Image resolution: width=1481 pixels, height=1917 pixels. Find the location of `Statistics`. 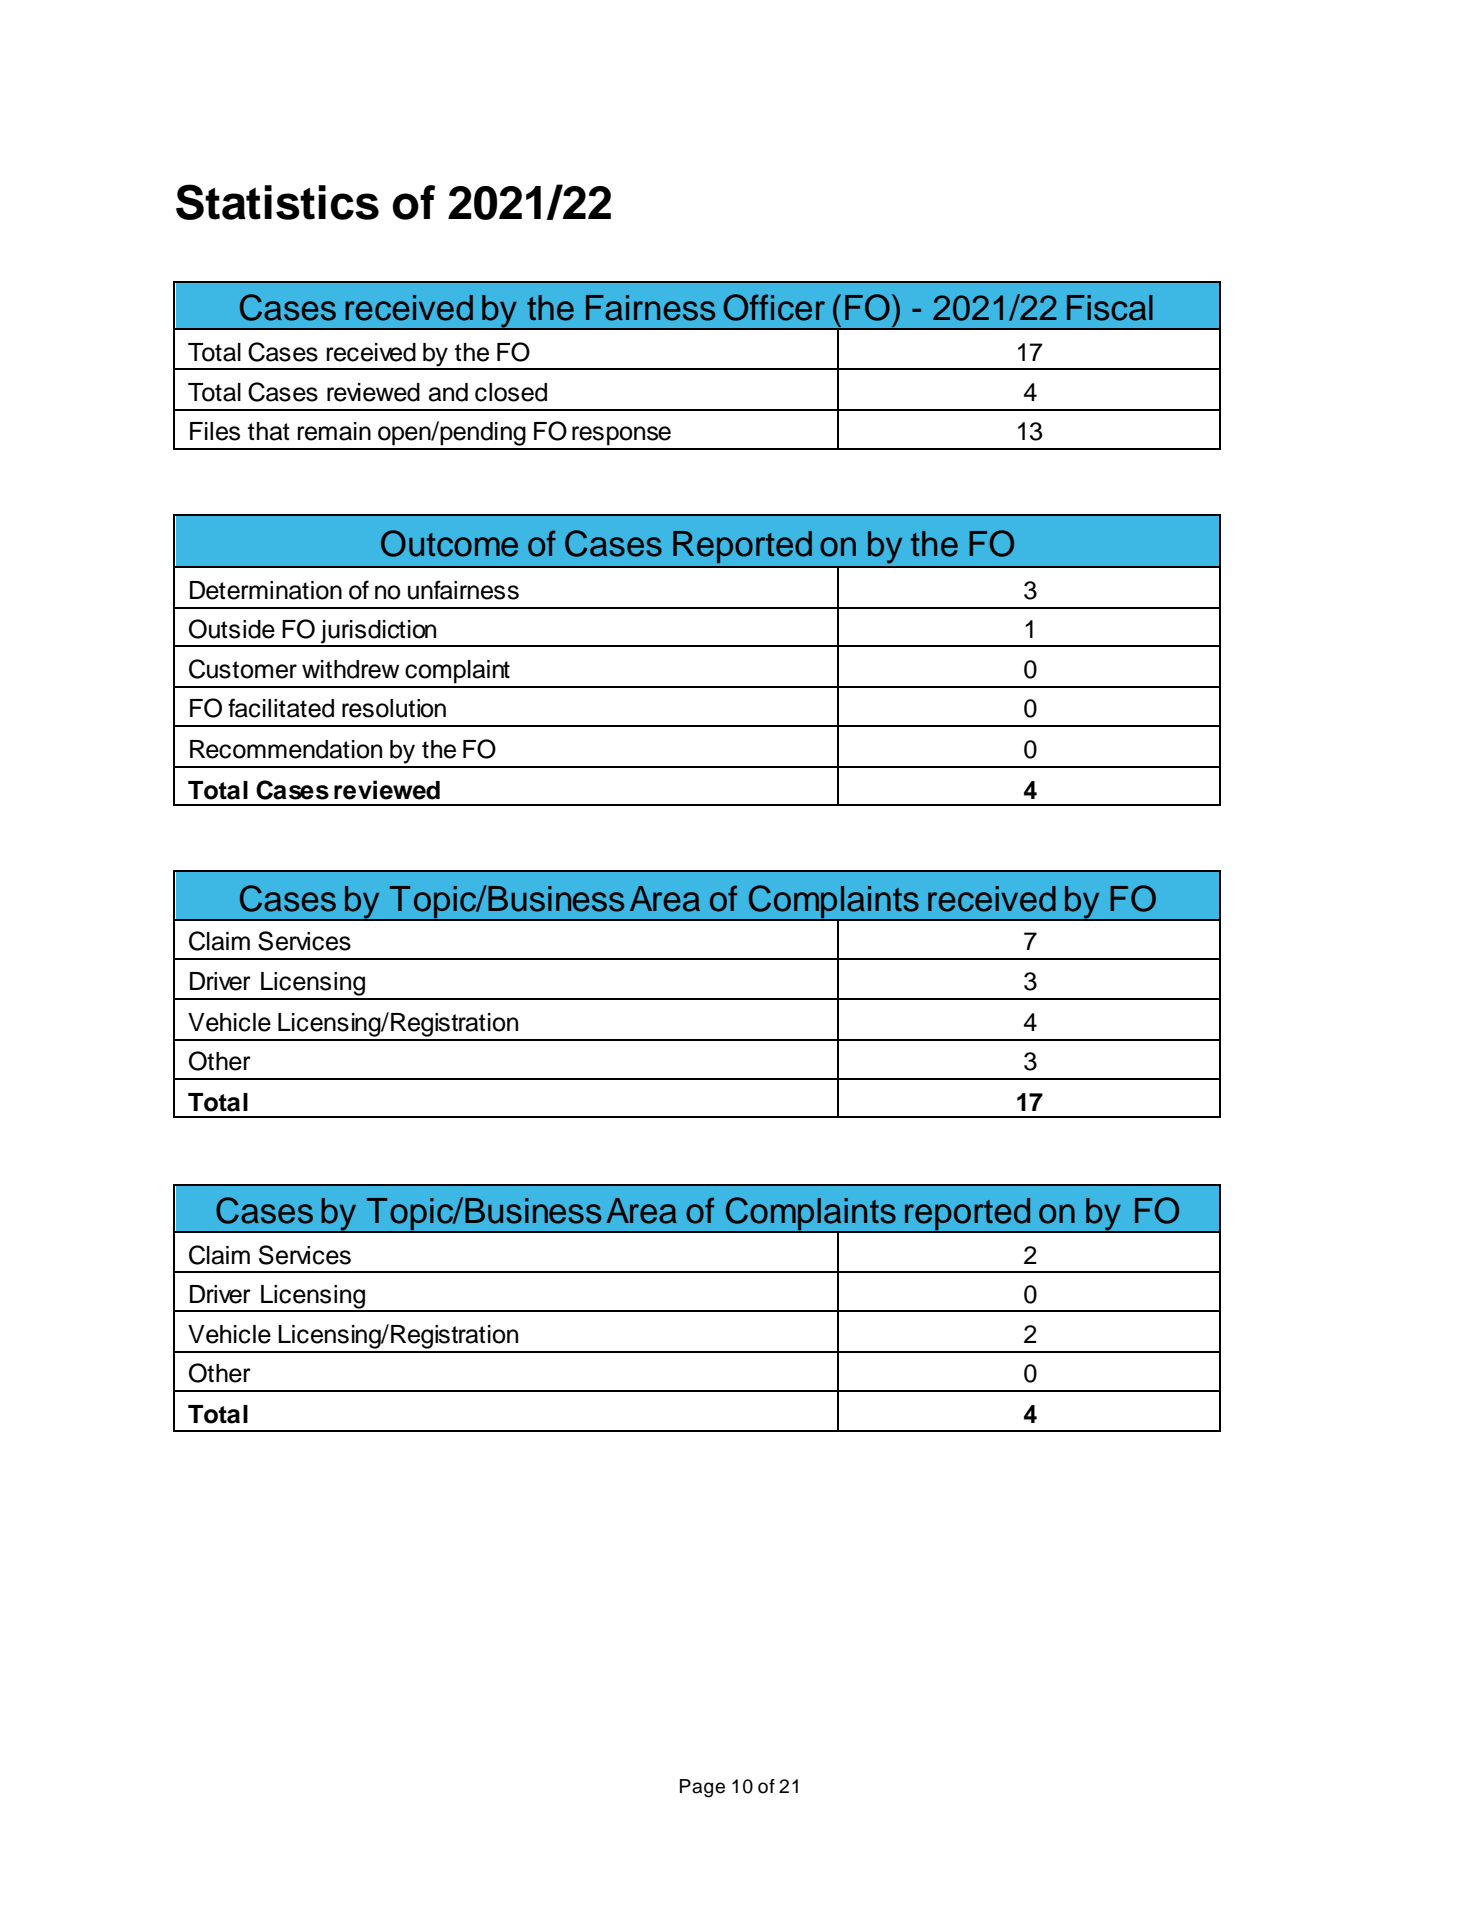

Statistics is located at coordinates (277, 202).
